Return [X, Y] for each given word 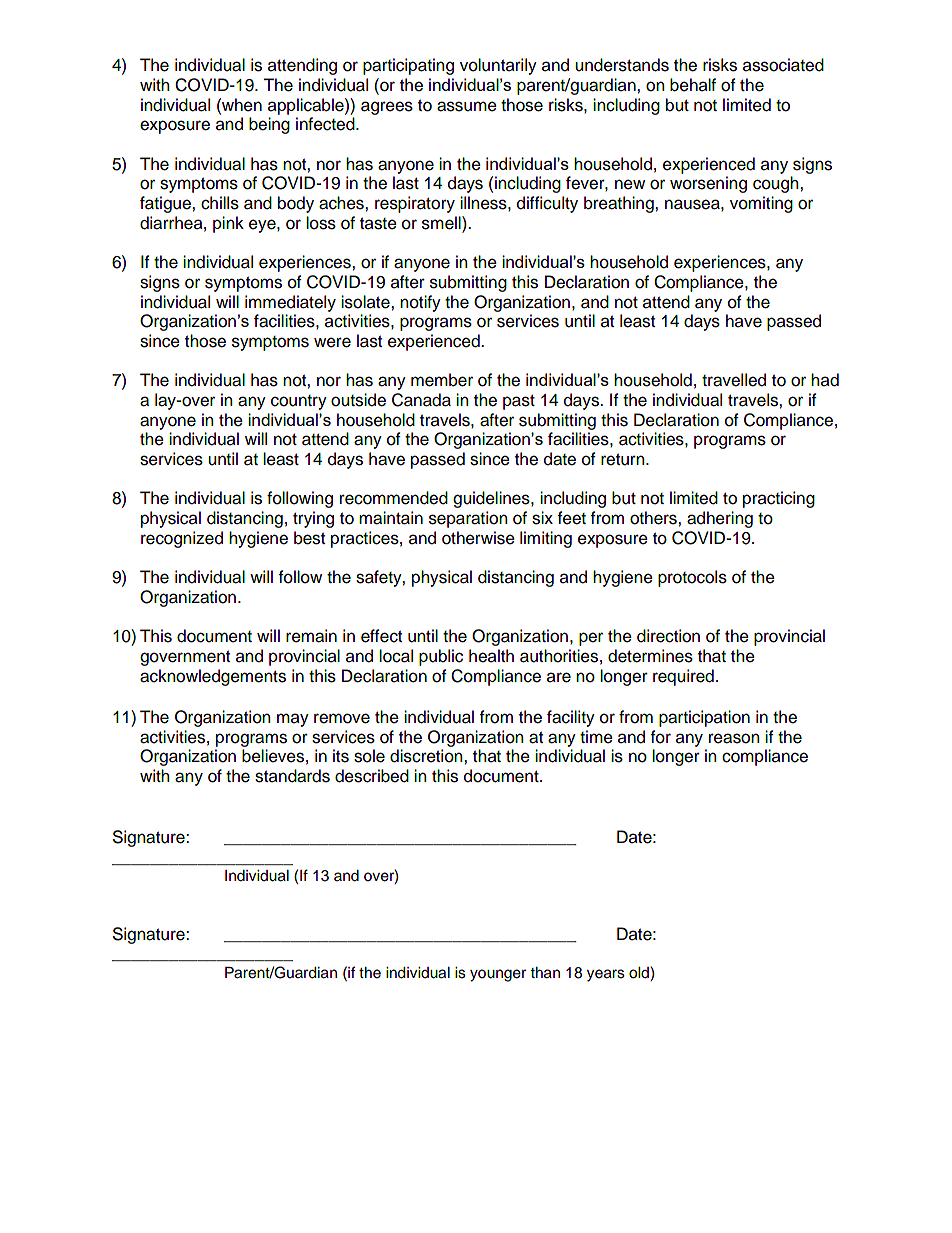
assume [467, 106]
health [491, 656]
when [241, 105]
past [519, 402]
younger [498, 975]
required [683, 677]
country [299, 402]
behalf [693, 85]
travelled [734, 380]
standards [292, 776]
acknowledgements [213, 677]
